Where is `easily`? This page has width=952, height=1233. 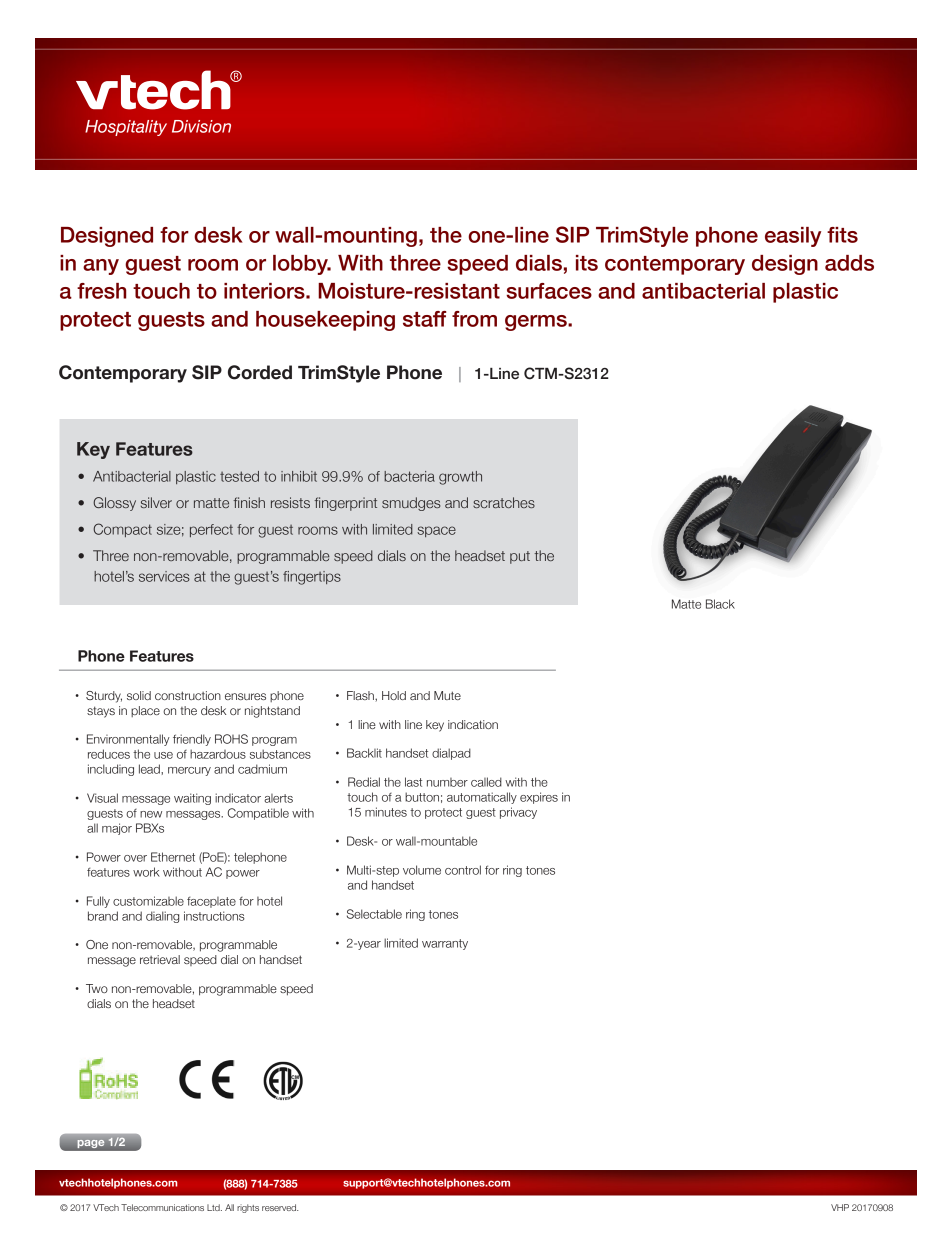
easily is located at coordinates (793, 237).
